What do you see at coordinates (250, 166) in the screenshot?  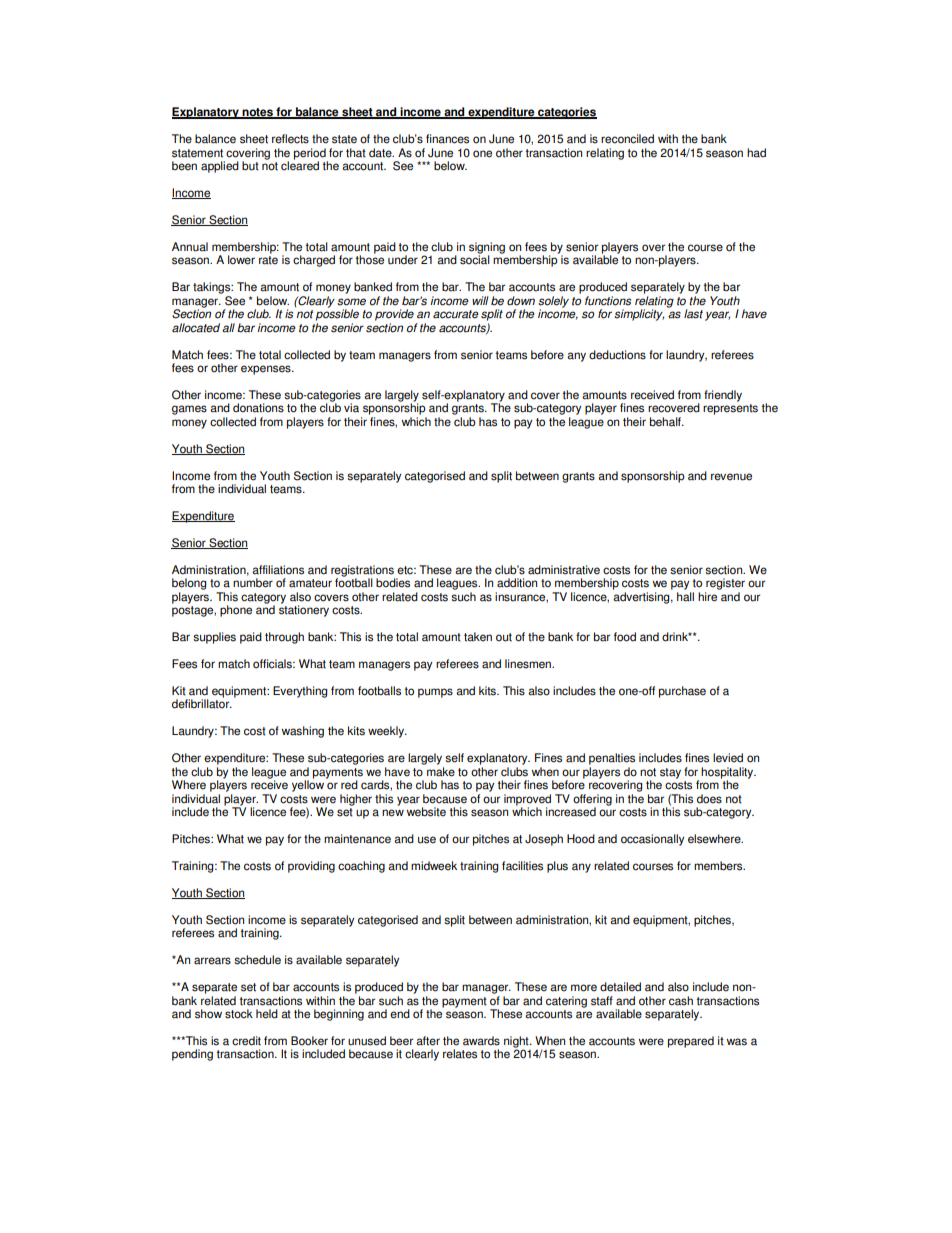 I see `but` at bounding box center [250, 166].
